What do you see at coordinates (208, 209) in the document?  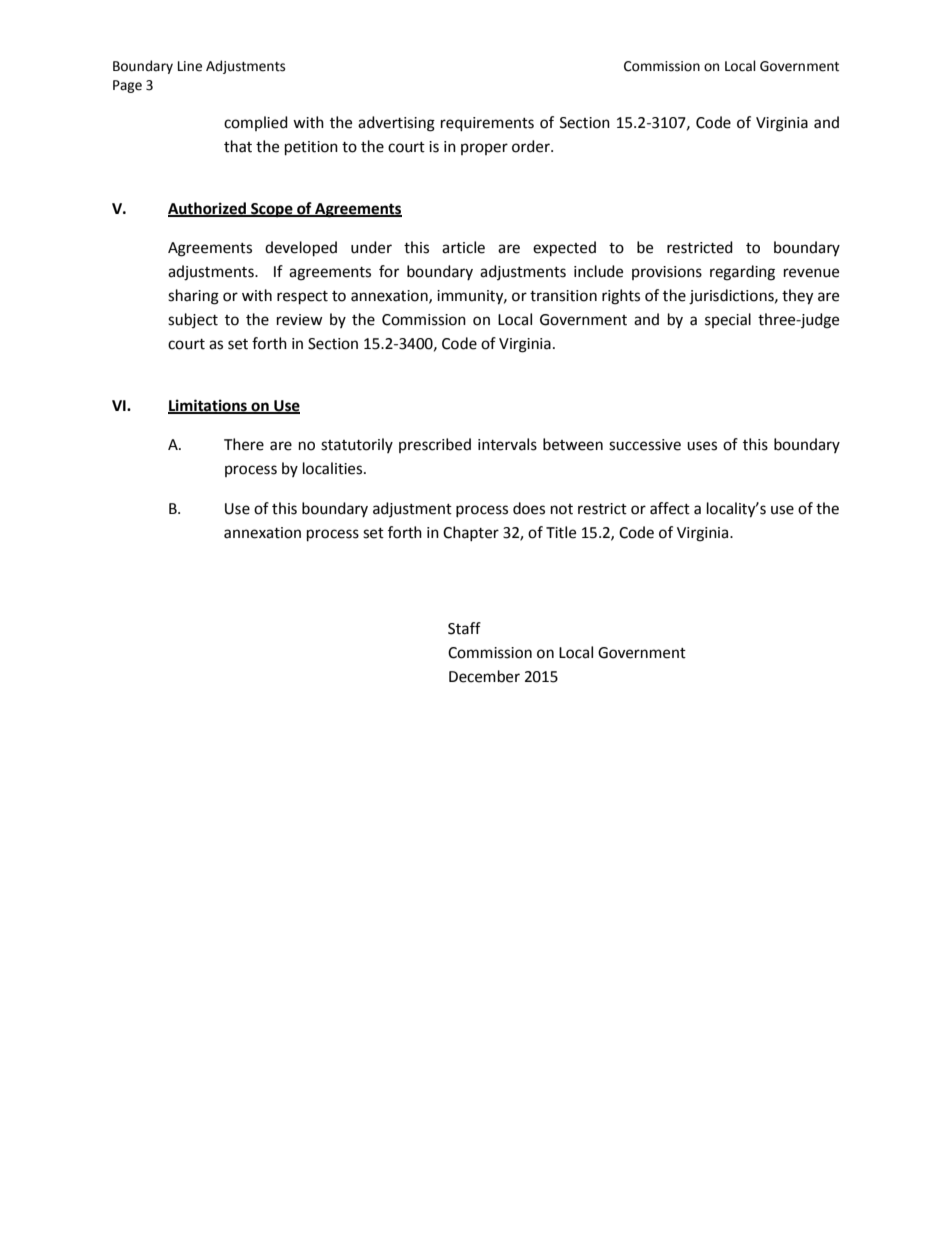 I see `Authorized` at bounding box center [208, 209].
